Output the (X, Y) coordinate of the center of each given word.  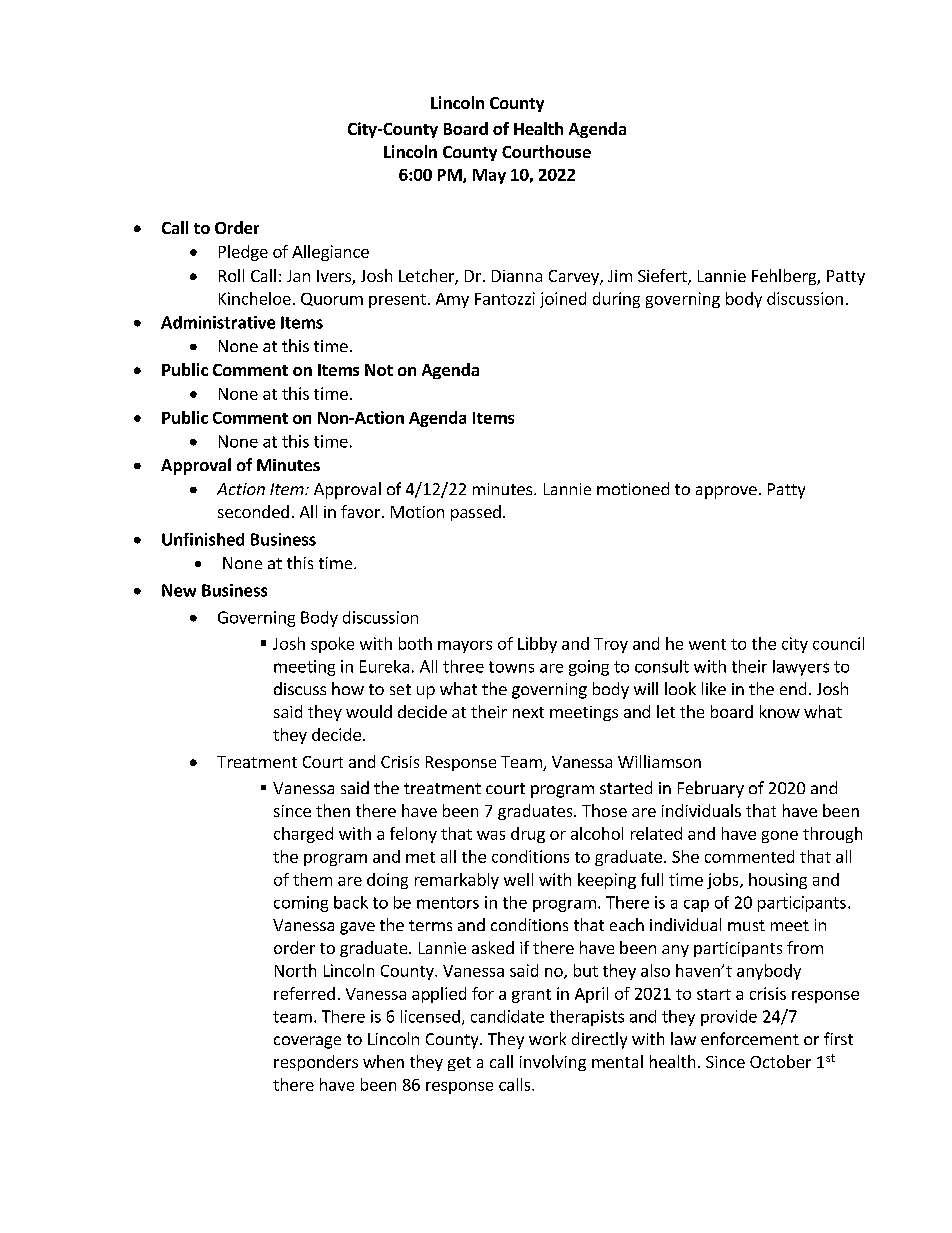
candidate (507, 1016)
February (711, 789)
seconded (253, 511)
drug (528, 835)
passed (476, 513)
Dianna (517, 276)
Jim (620, 276)
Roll (231, 275)
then (333, 810)
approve (726, 492)
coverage (307, 1042)
